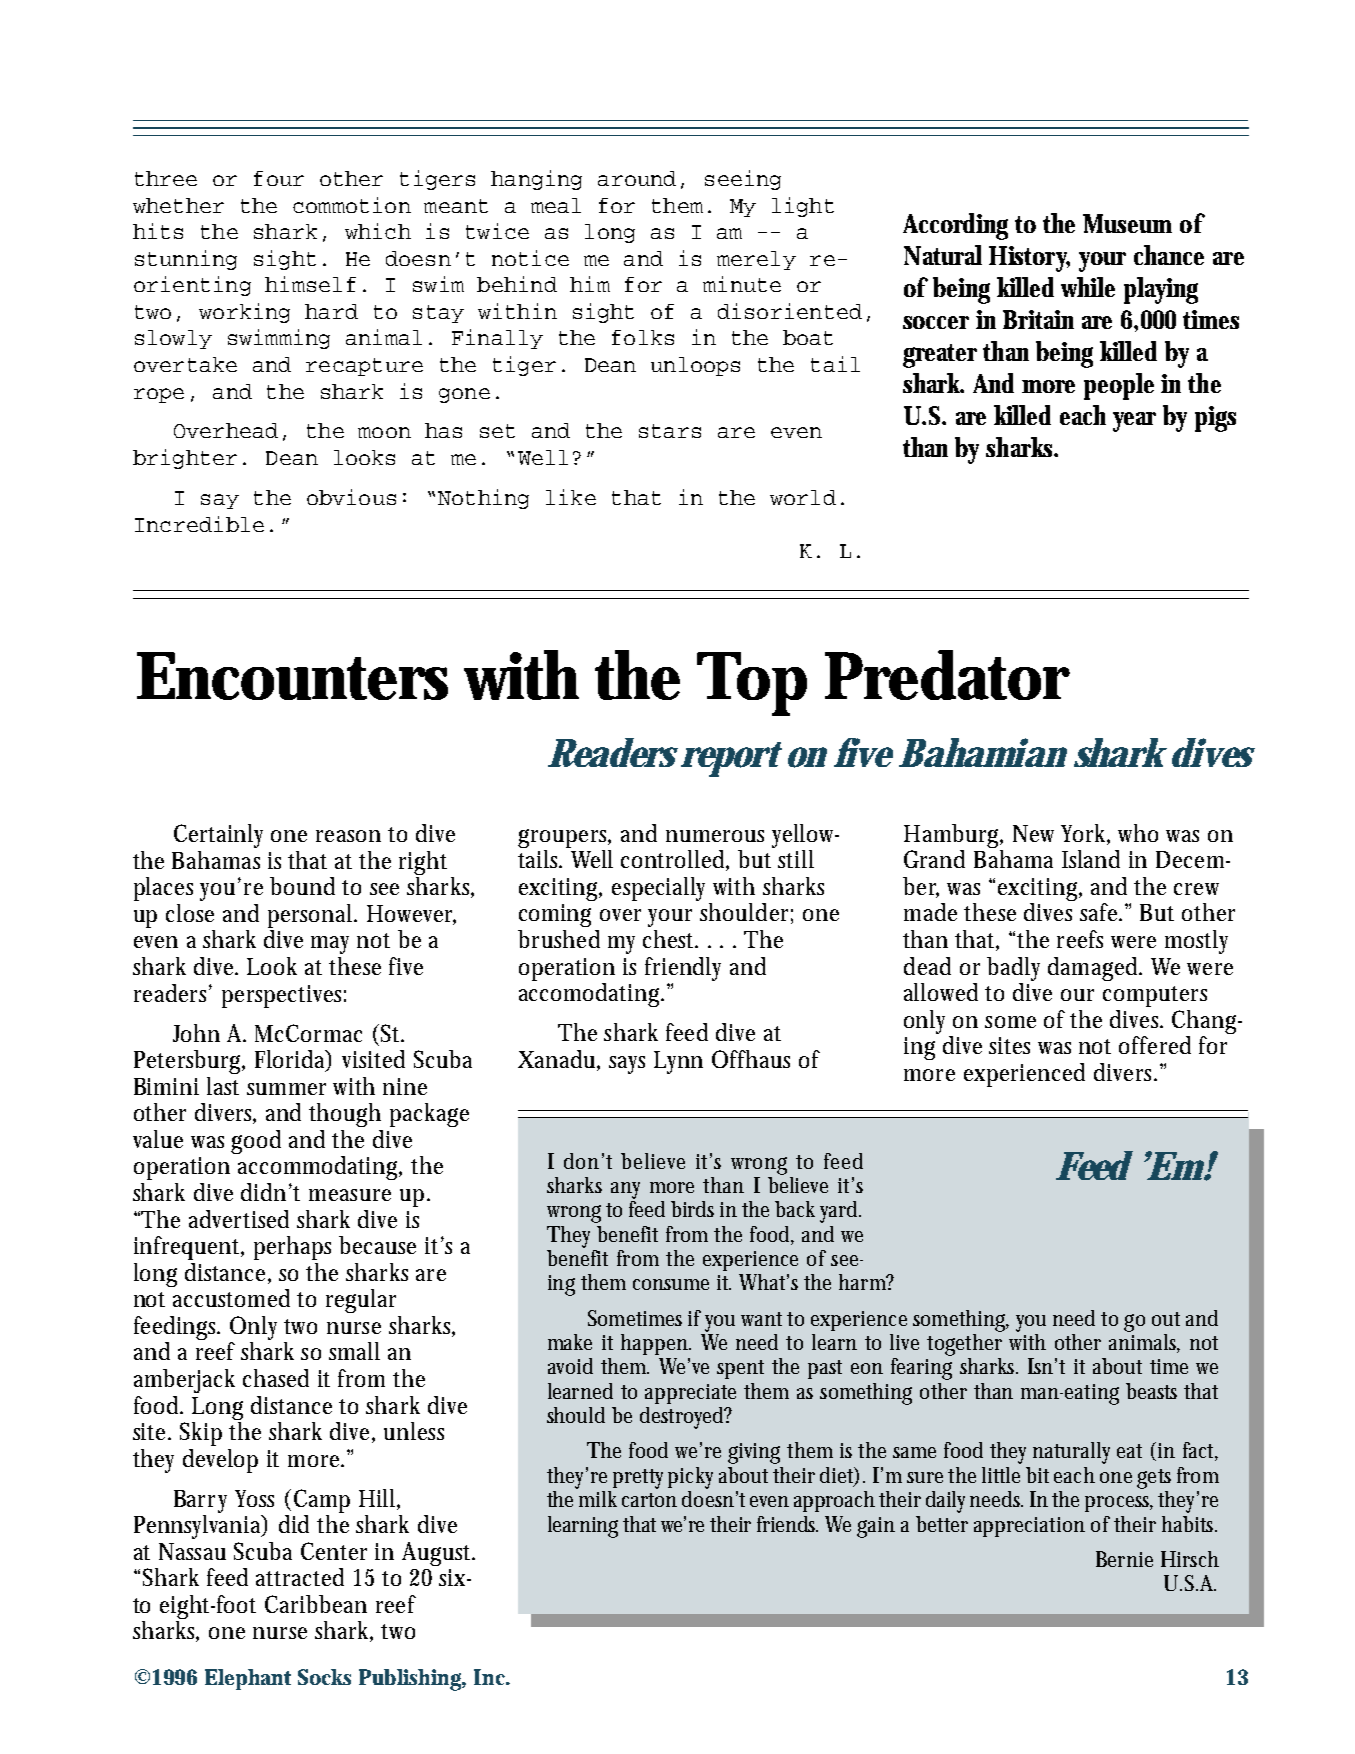  I want to click on Bahamian, so click(983, 752).
